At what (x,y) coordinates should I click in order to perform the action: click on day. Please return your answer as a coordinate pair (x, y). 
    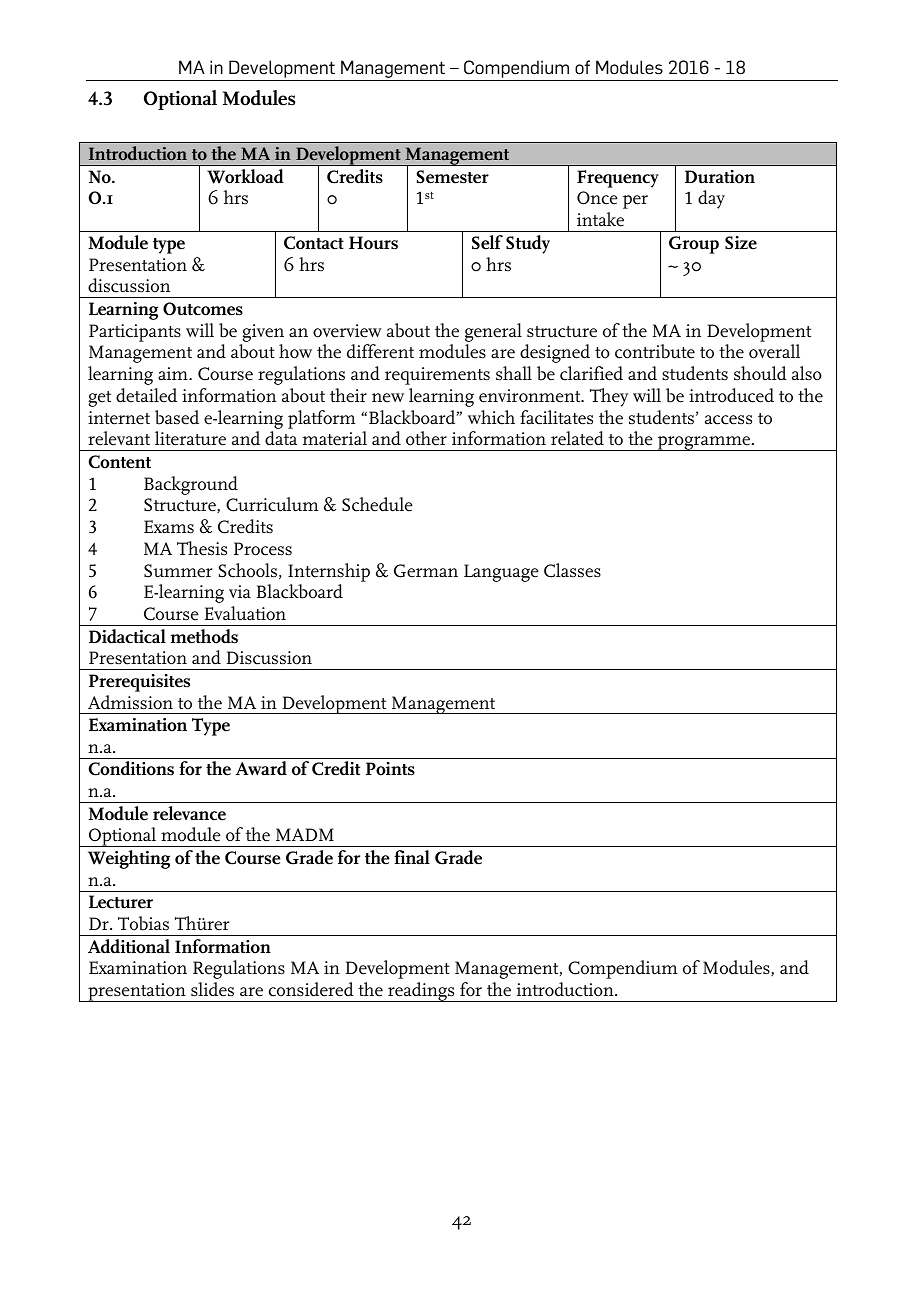
    Looking at the image, I should click on (711, 199).
